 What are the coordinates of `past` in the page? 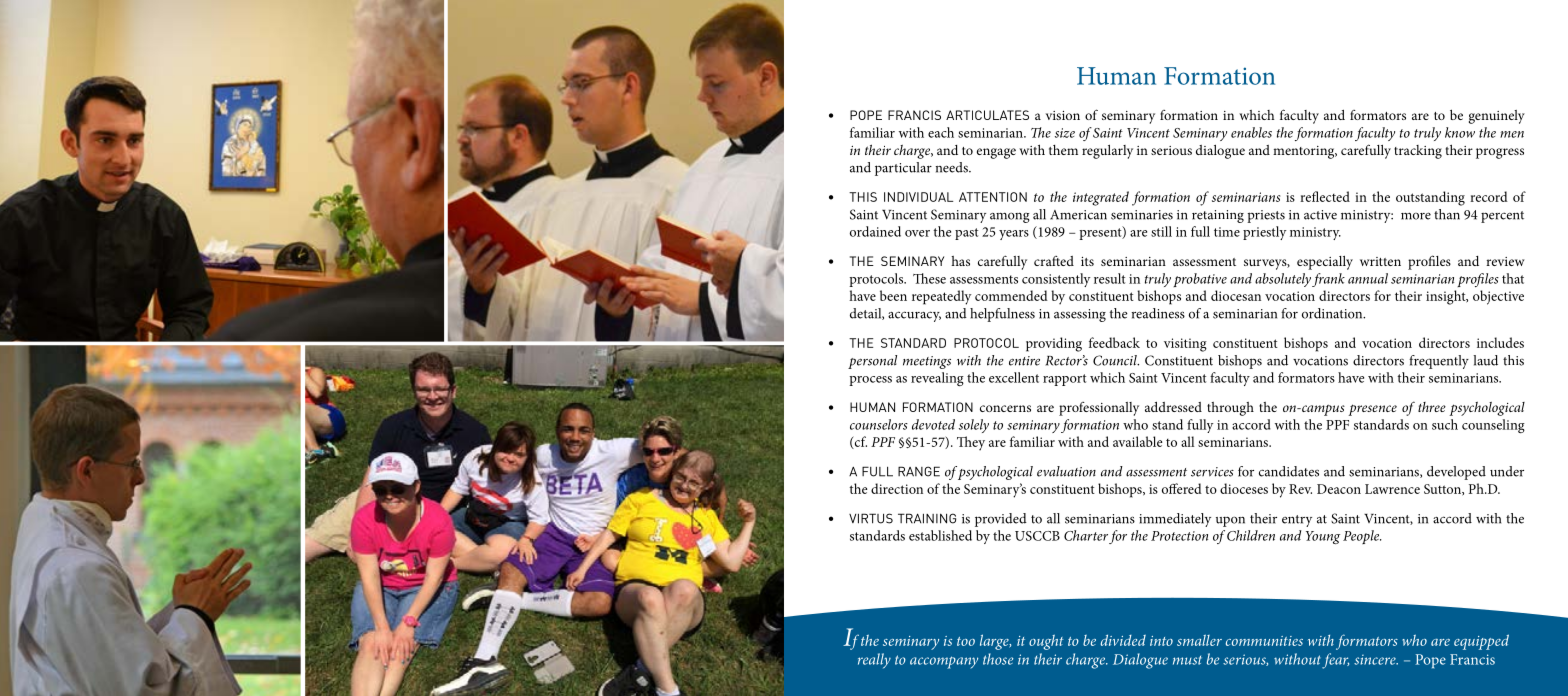 It's located at (966, 234).
